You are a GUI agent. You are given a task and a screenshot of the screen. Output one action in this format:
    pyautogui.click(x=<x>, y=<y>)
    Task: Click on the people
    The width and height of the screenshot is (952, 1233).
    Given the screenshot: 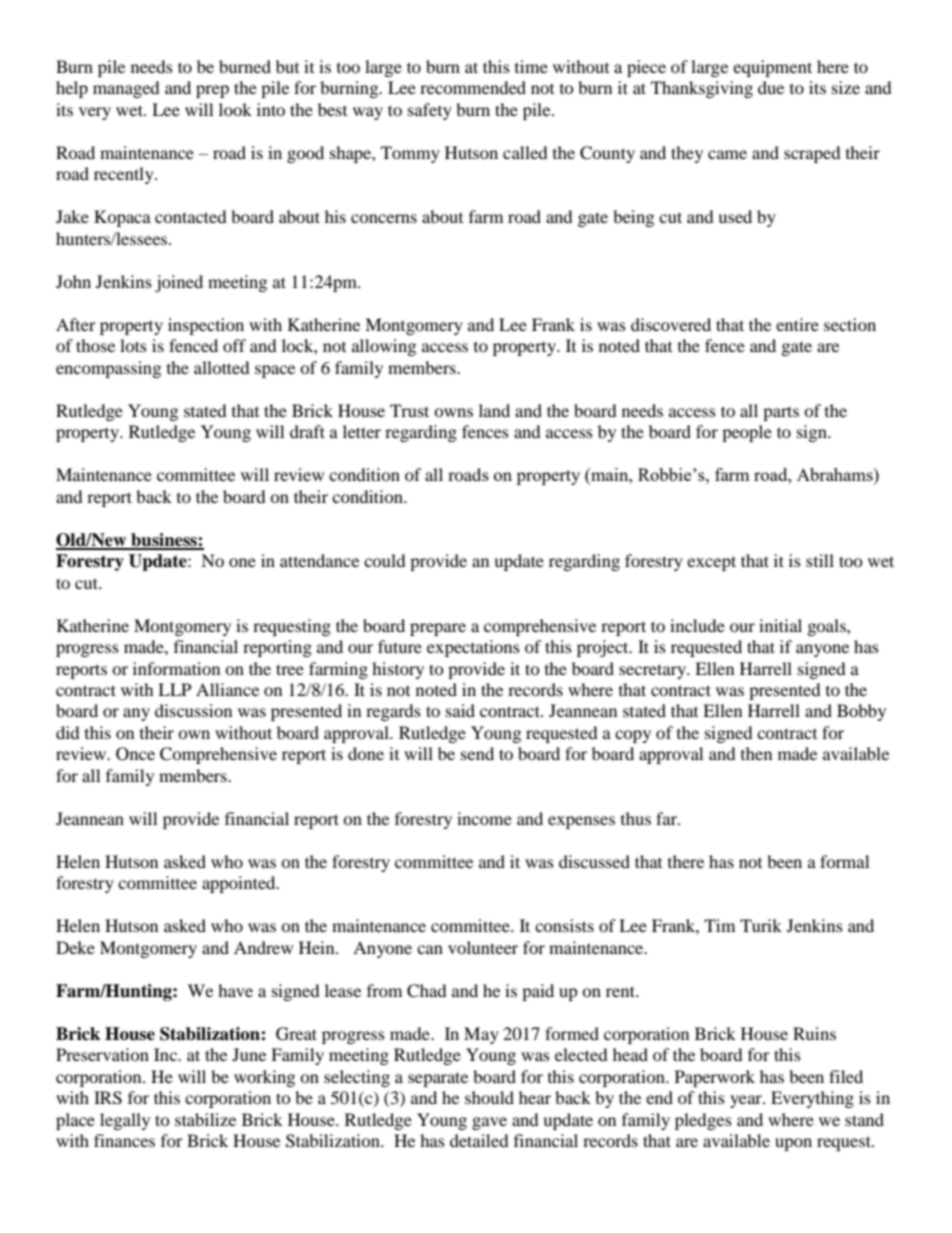 What is the action you would take?
    pyautogui.click(x=747, y=433)
